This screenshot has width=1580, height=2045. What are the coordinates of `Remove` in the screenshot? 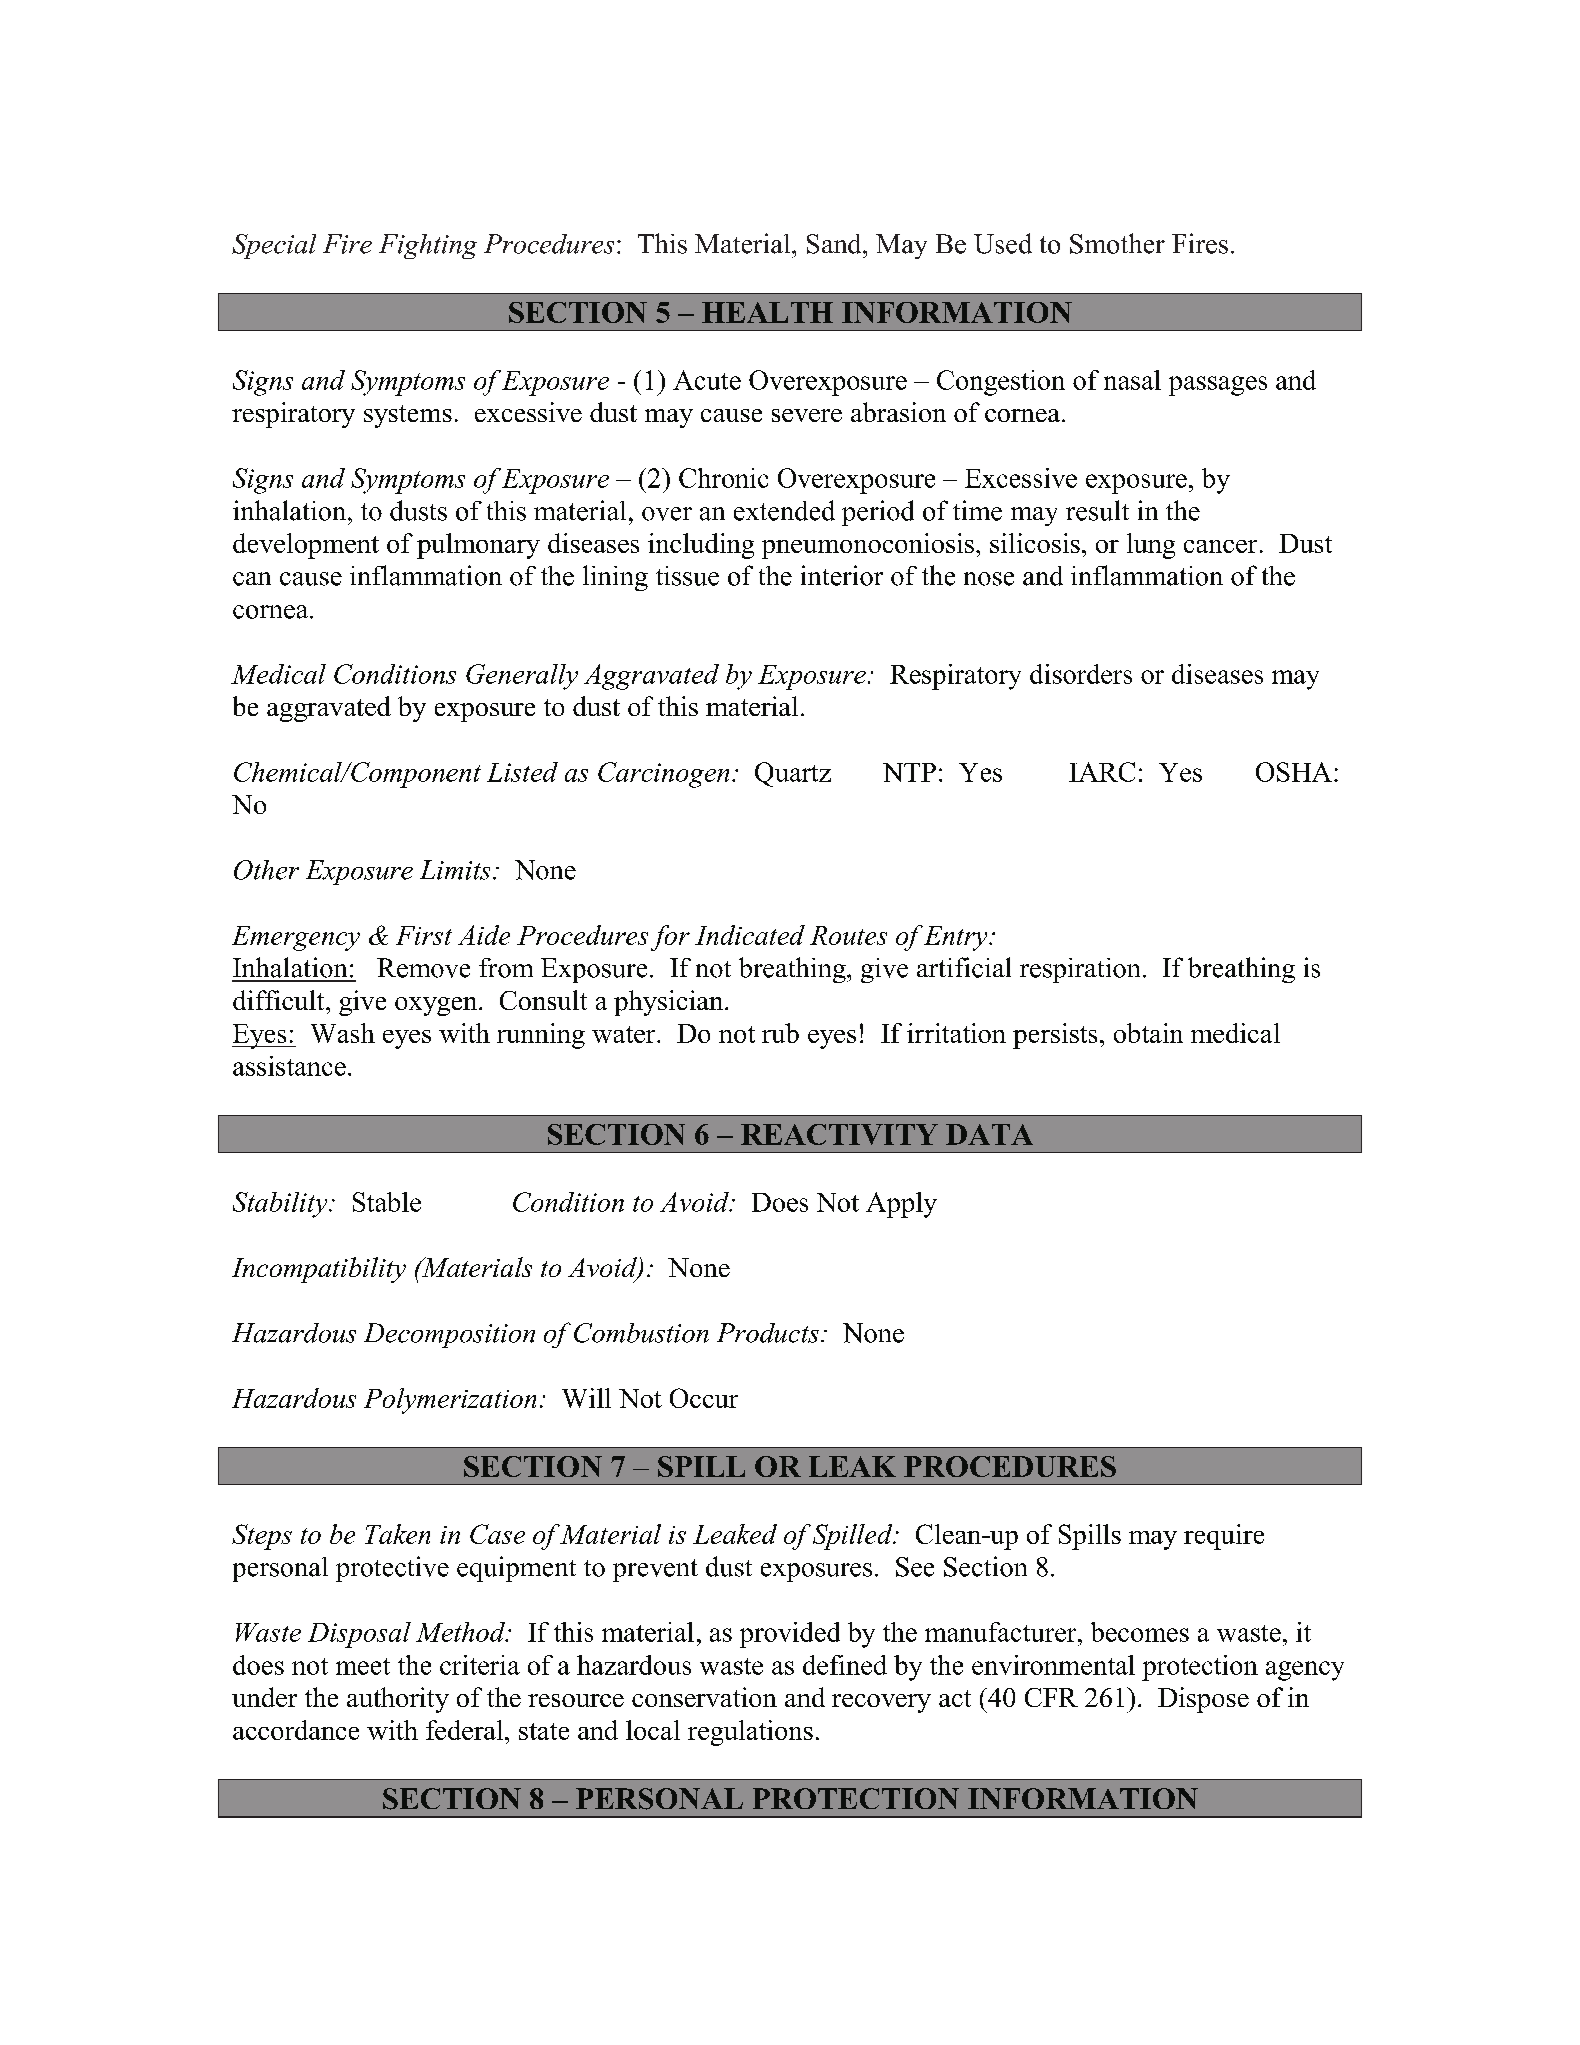 It's located at (423, 968).
